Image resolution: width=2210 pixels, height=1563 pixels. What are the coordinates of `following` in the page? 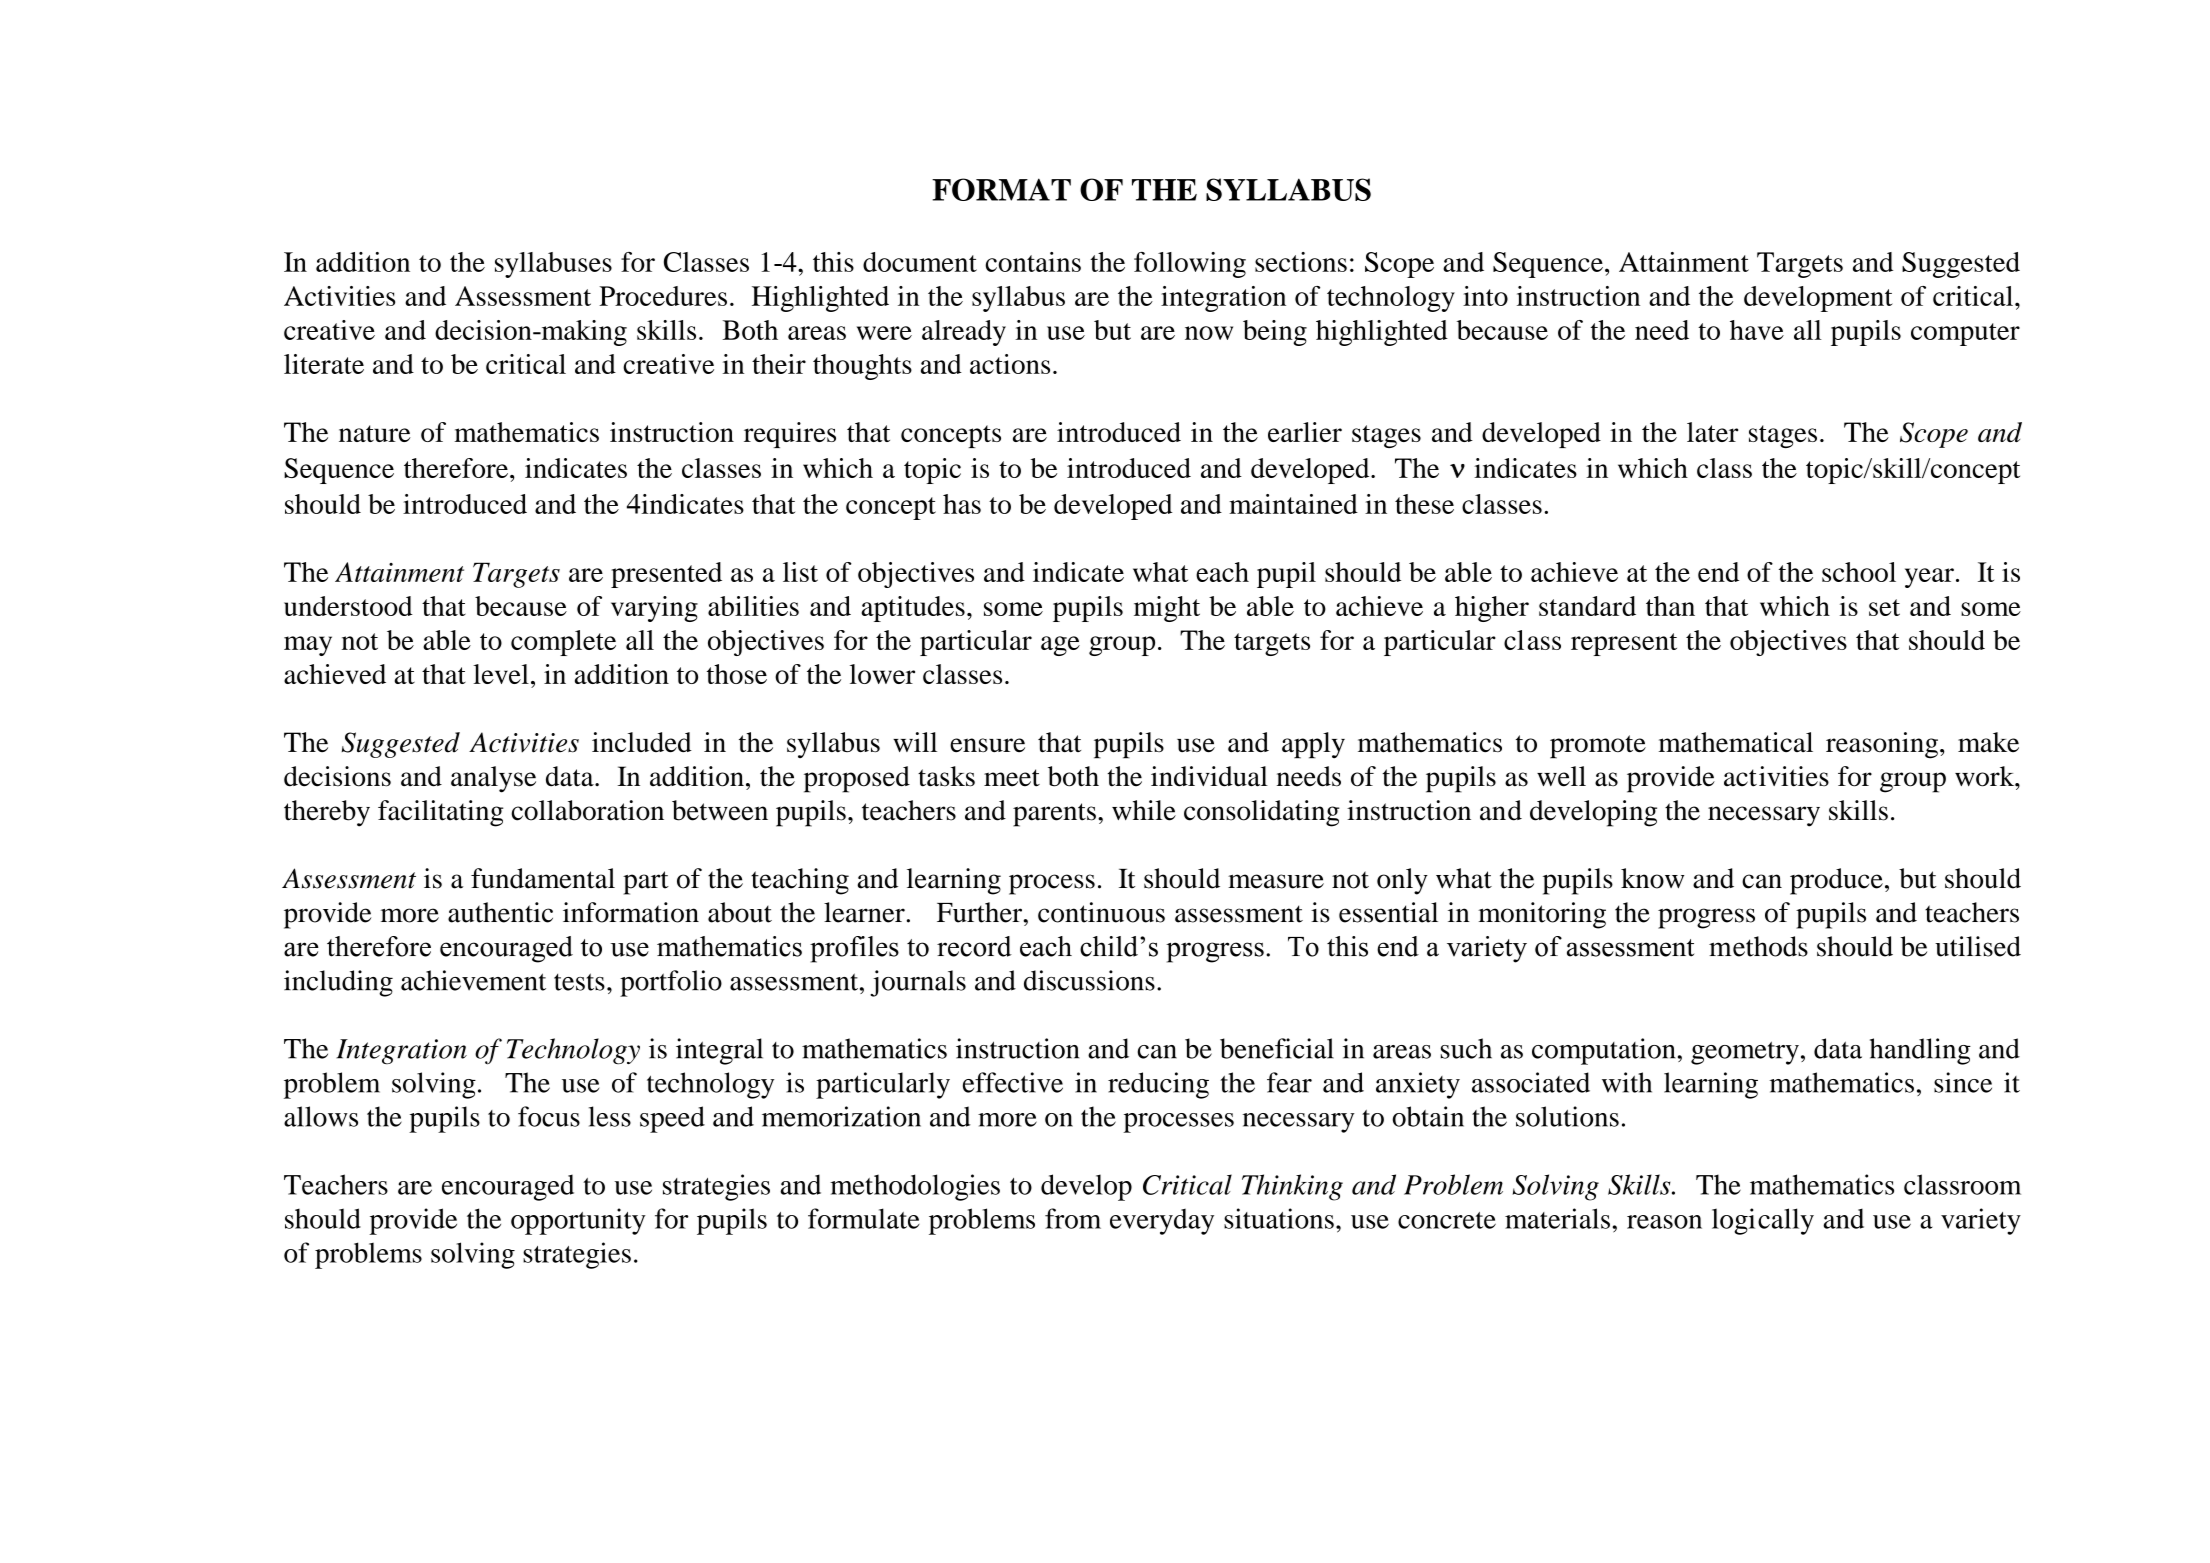 It's located at (1190, 265).
